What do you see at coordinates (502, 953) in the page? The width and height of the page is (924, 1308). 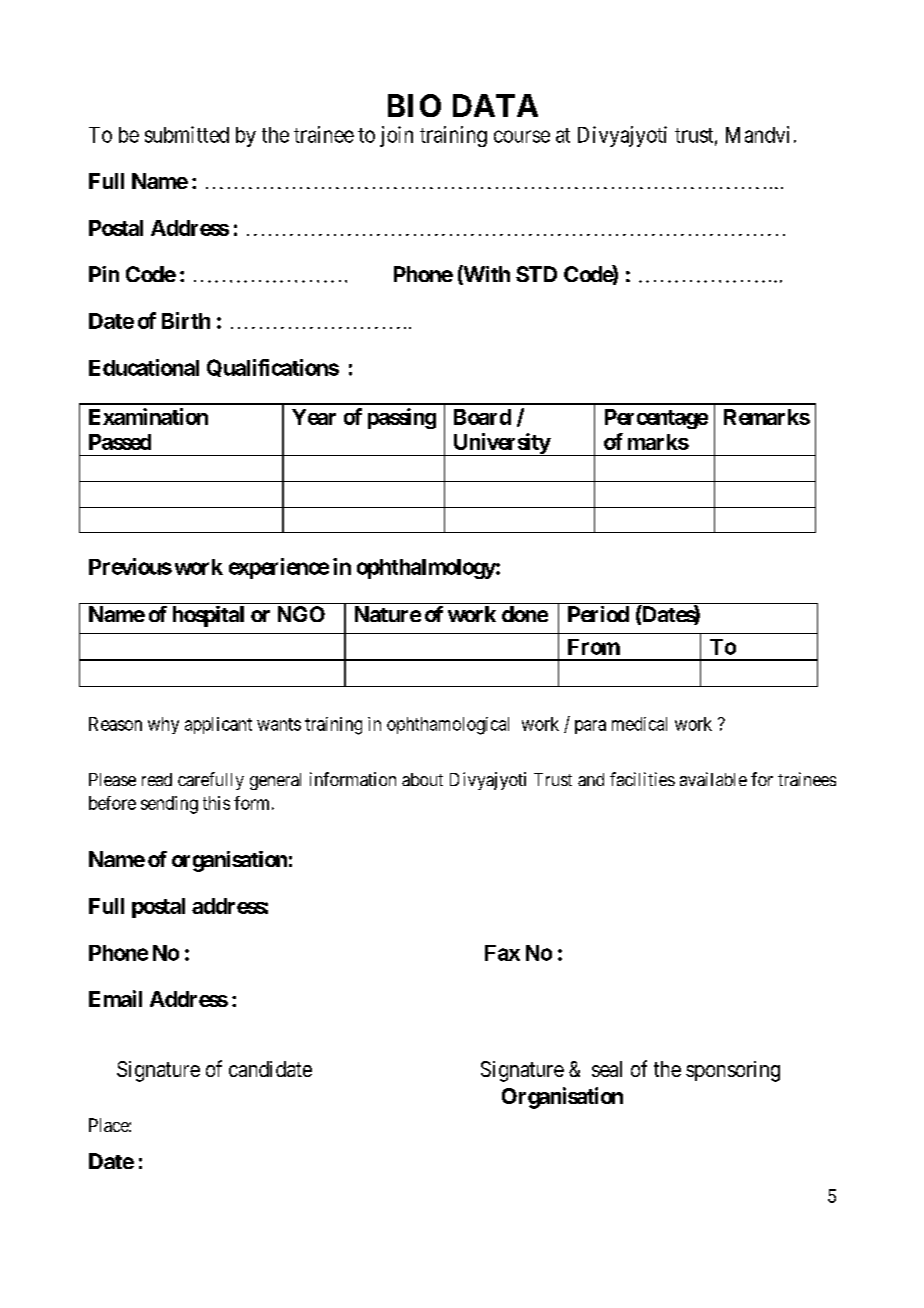 I see `Fax` at bounding box center [502, 953].
